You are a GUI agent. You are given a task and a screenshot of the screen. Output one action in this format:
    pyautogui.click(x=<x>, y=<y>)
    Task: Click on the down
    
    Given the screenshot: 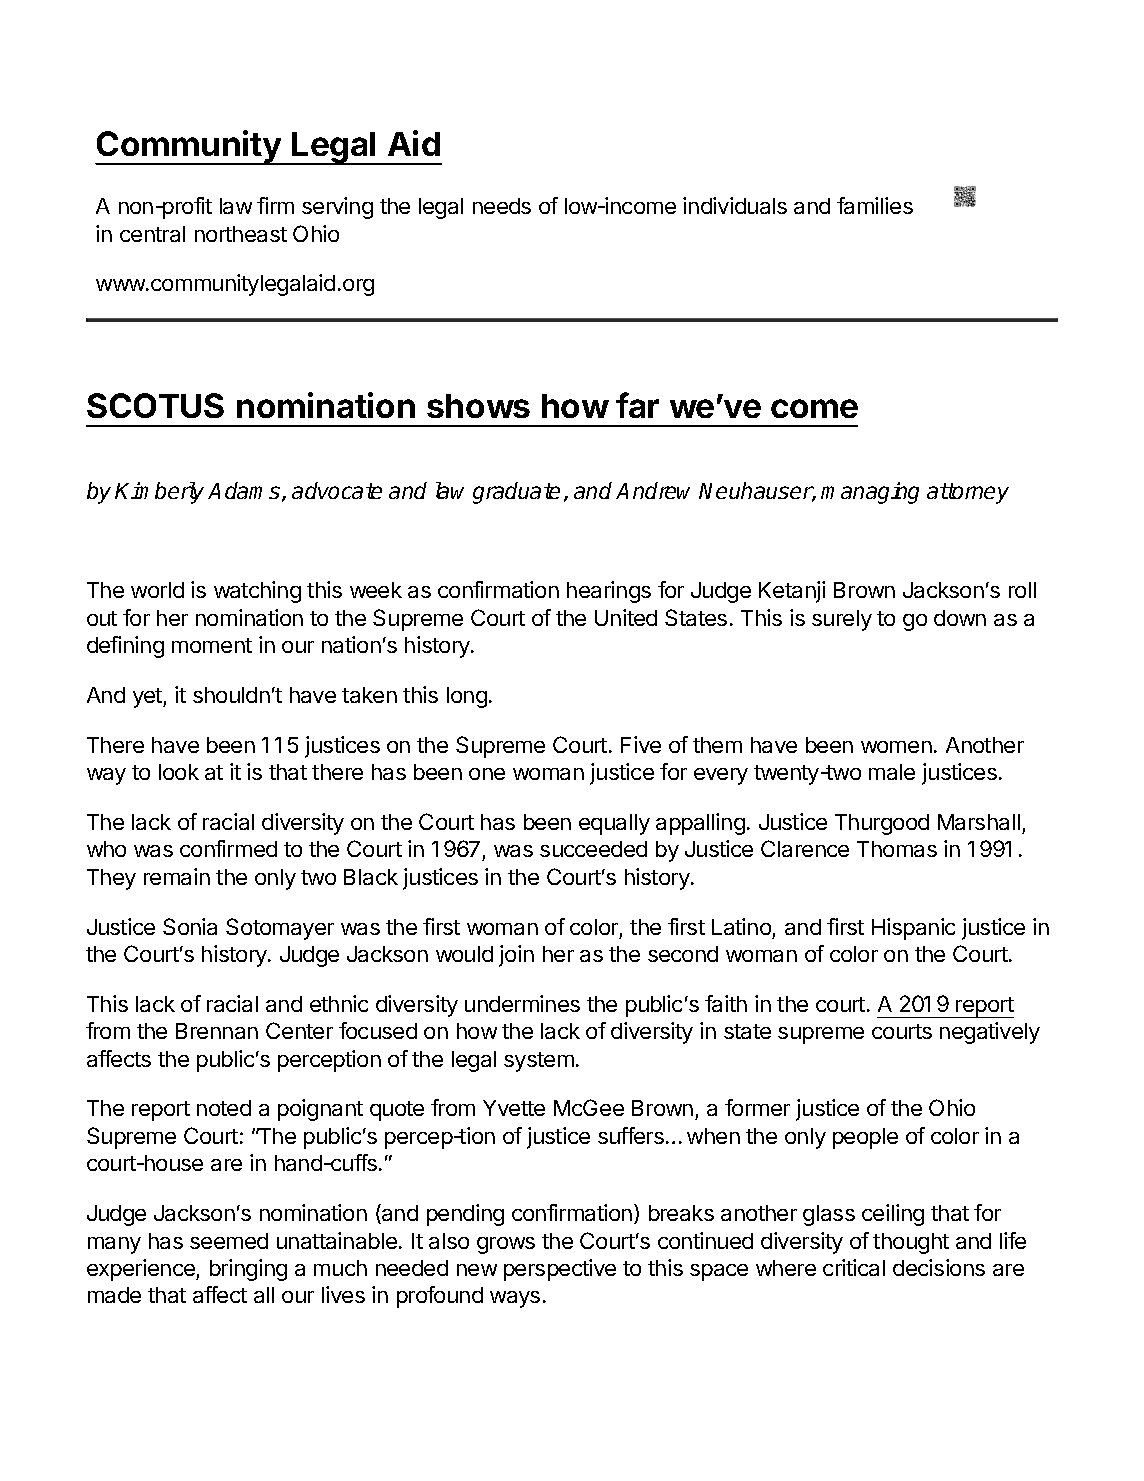 What is the action you would take?
    pyautogui.click(x=960, y=618)
